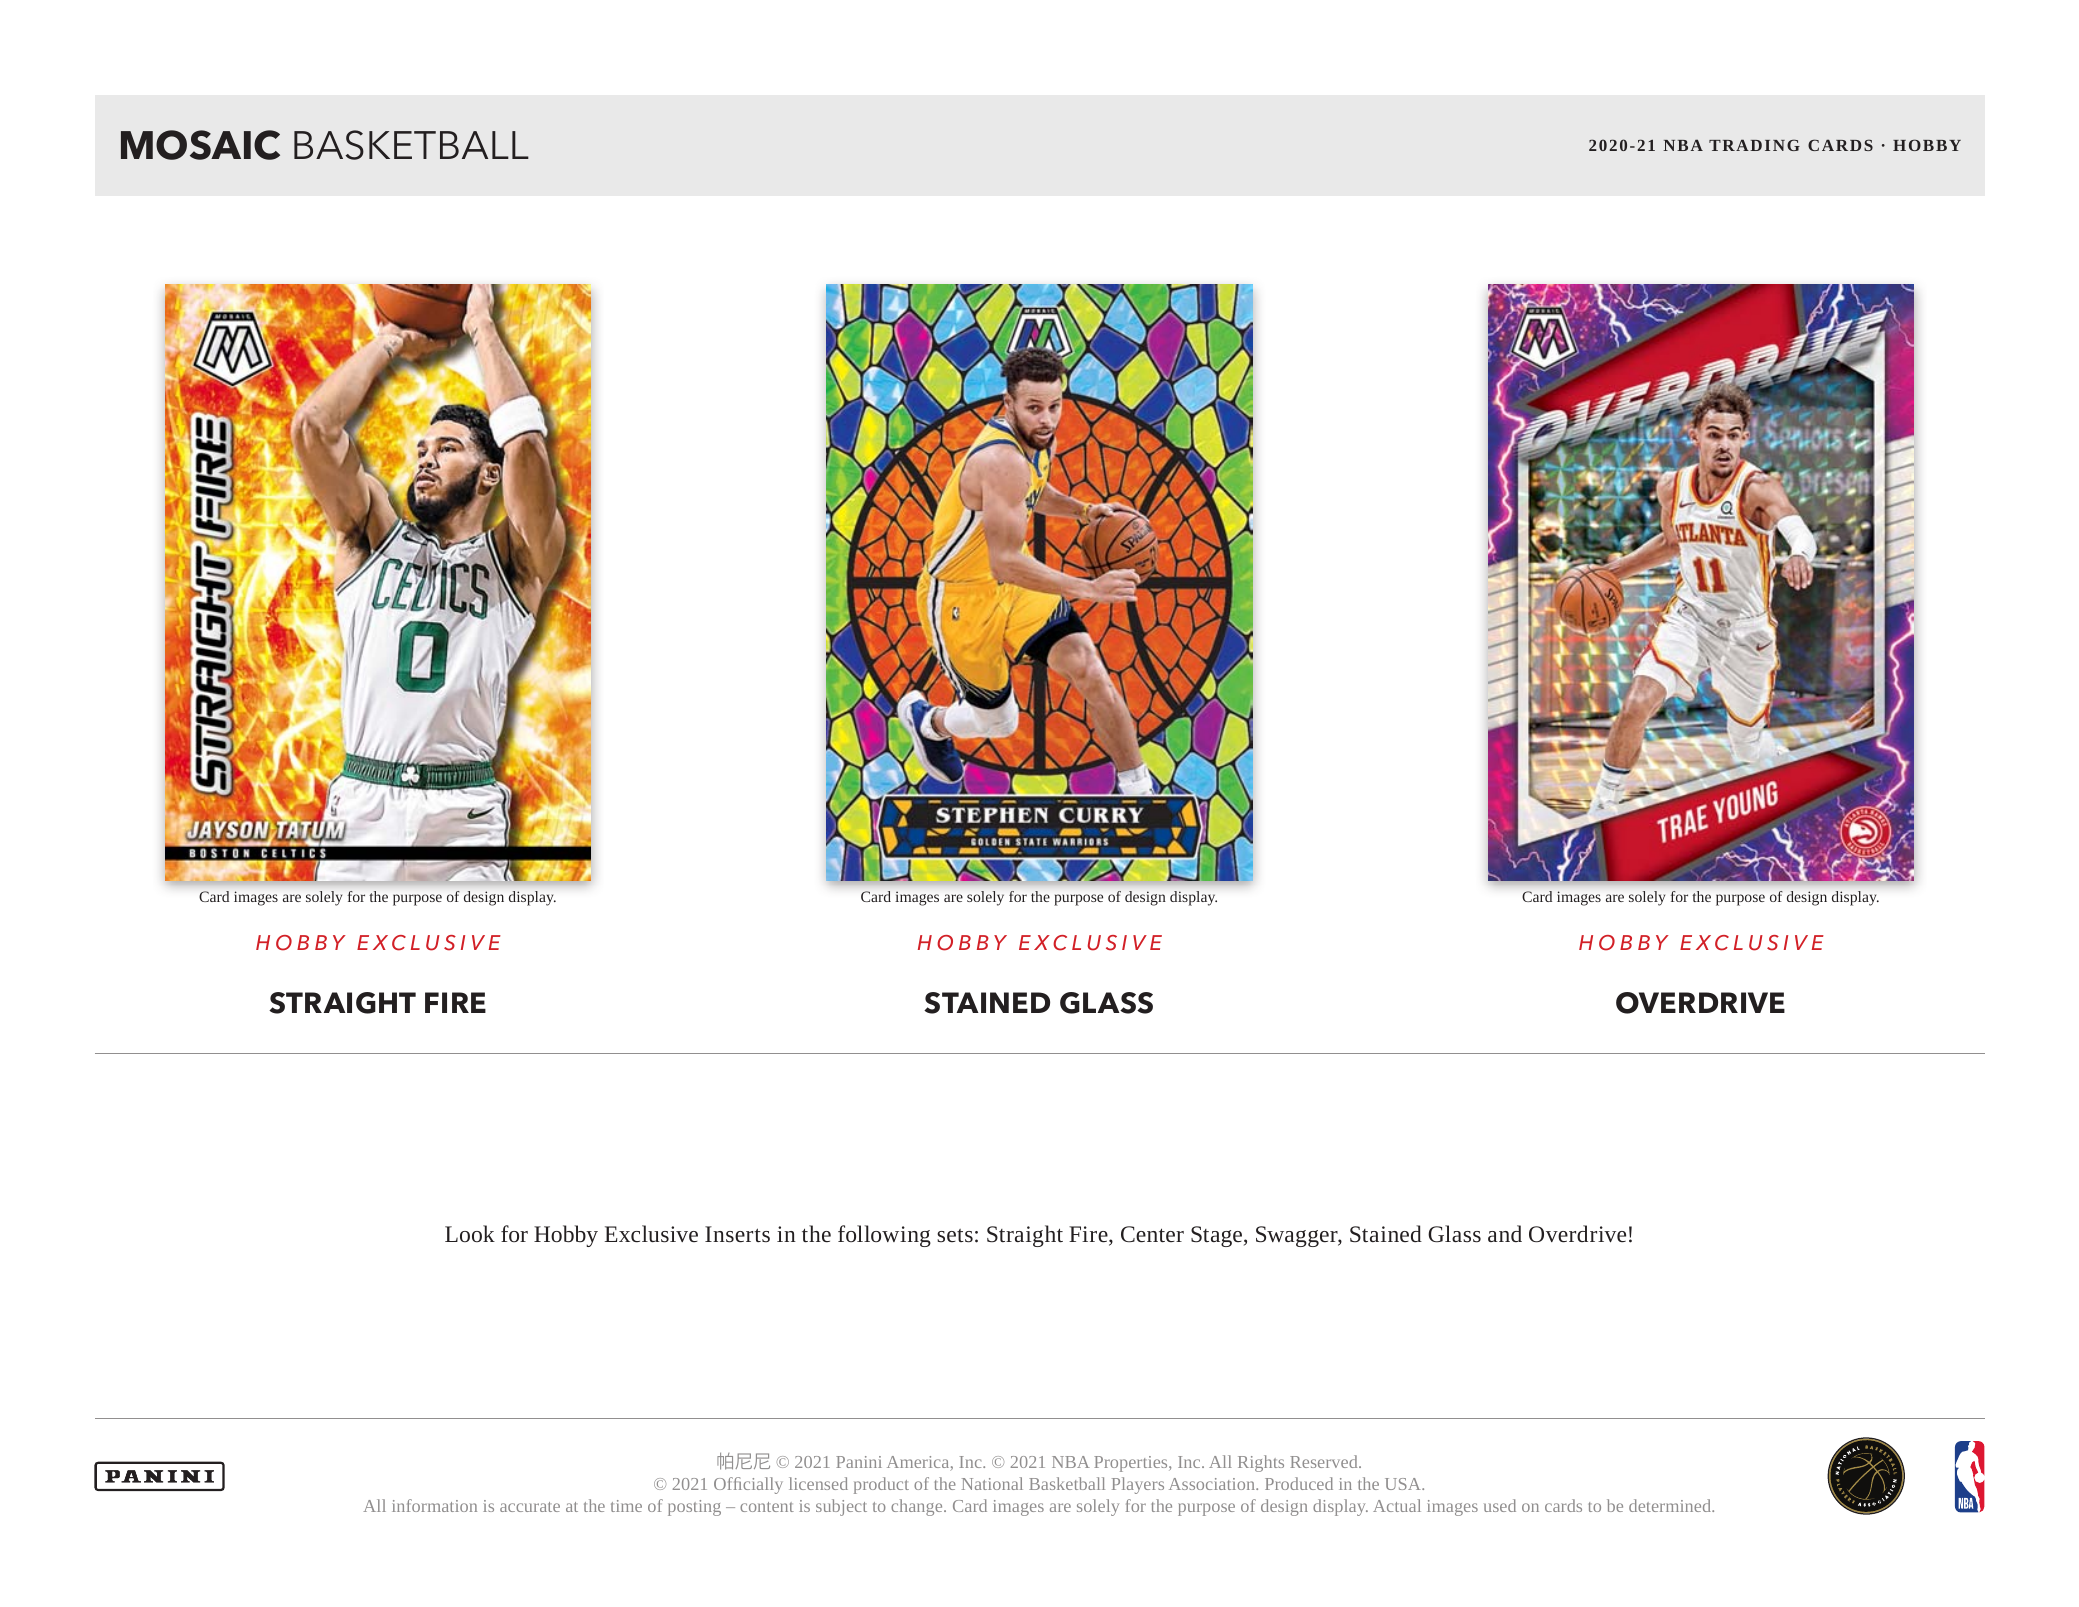  I want to click on Properties, so click(1132, 1464).
